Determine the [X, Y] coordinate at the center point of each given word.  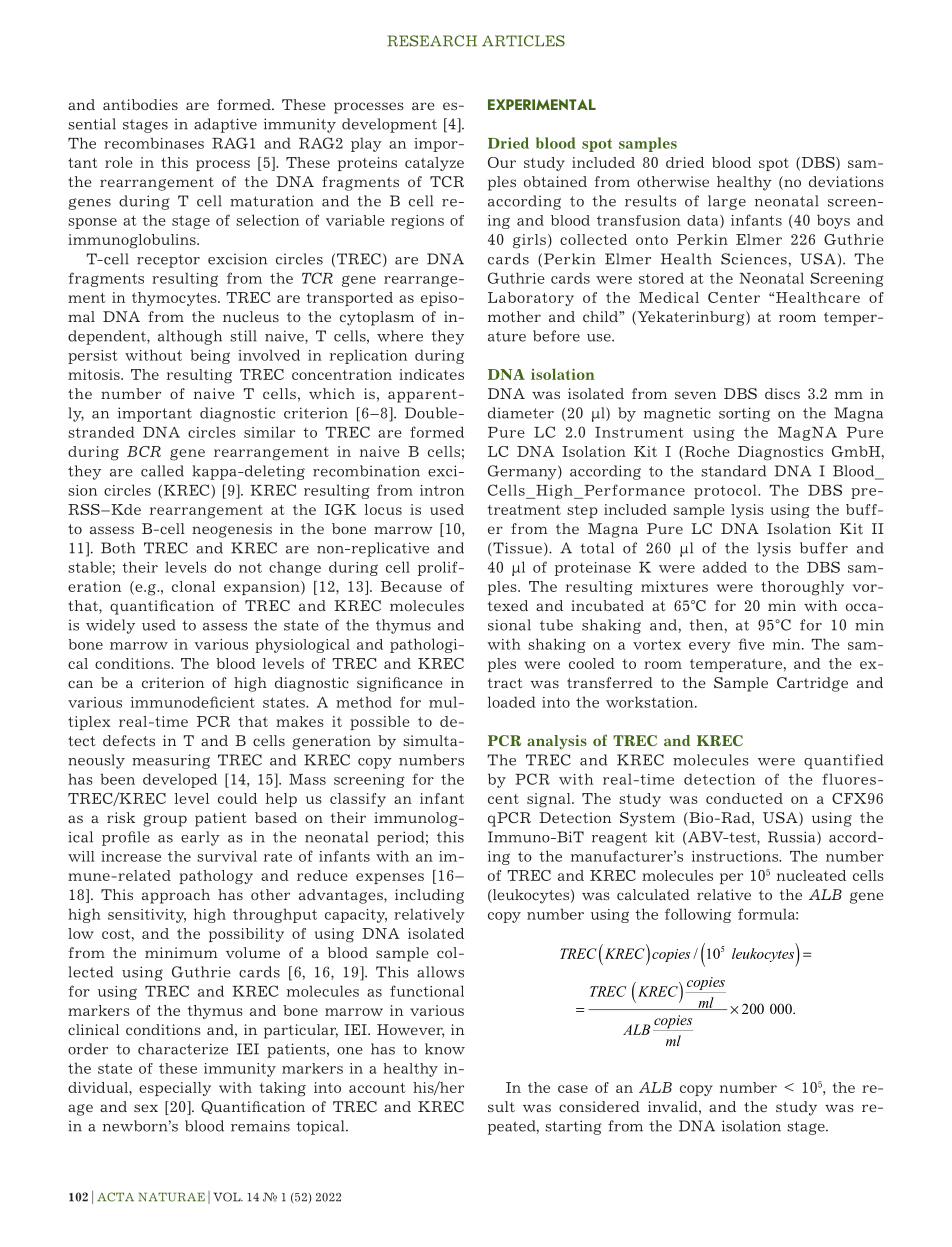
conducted [744, 798]
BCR [144, 451]
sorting [744, 414]
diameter [521, 413]
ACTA [115, 1197]
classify [358, 800]
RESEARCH [432, 41]
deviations [846, 181]
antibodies [140, 104]
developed [180, 780]
